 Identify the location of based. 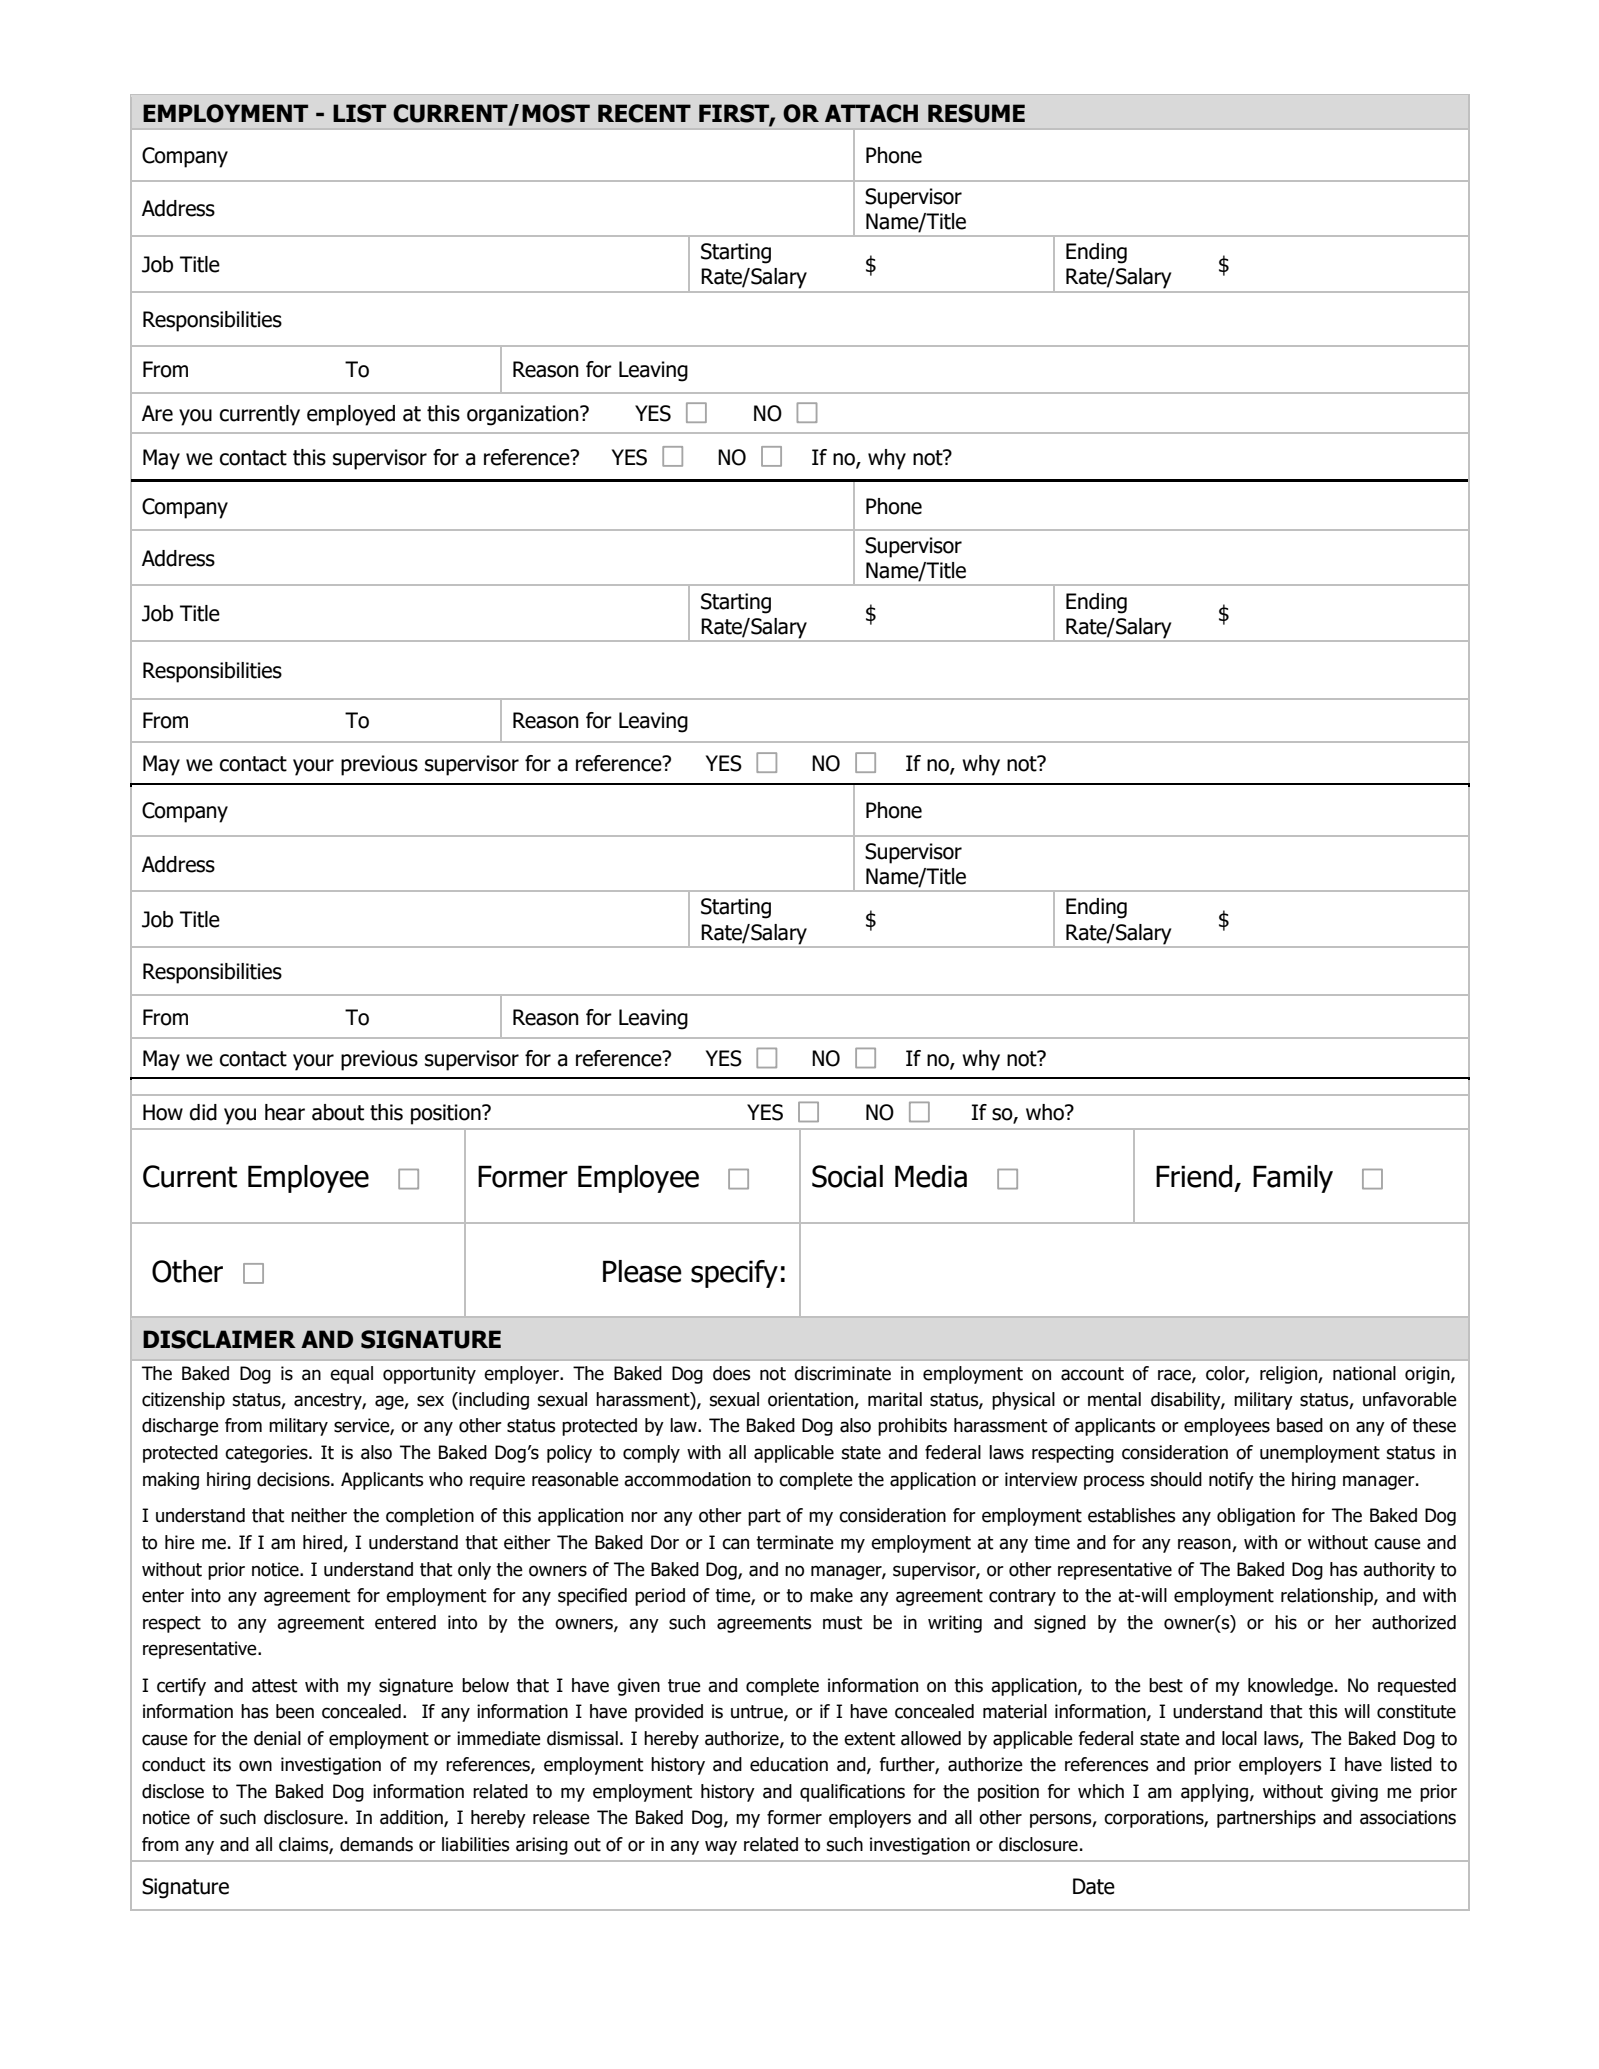
(1300, 1425).
